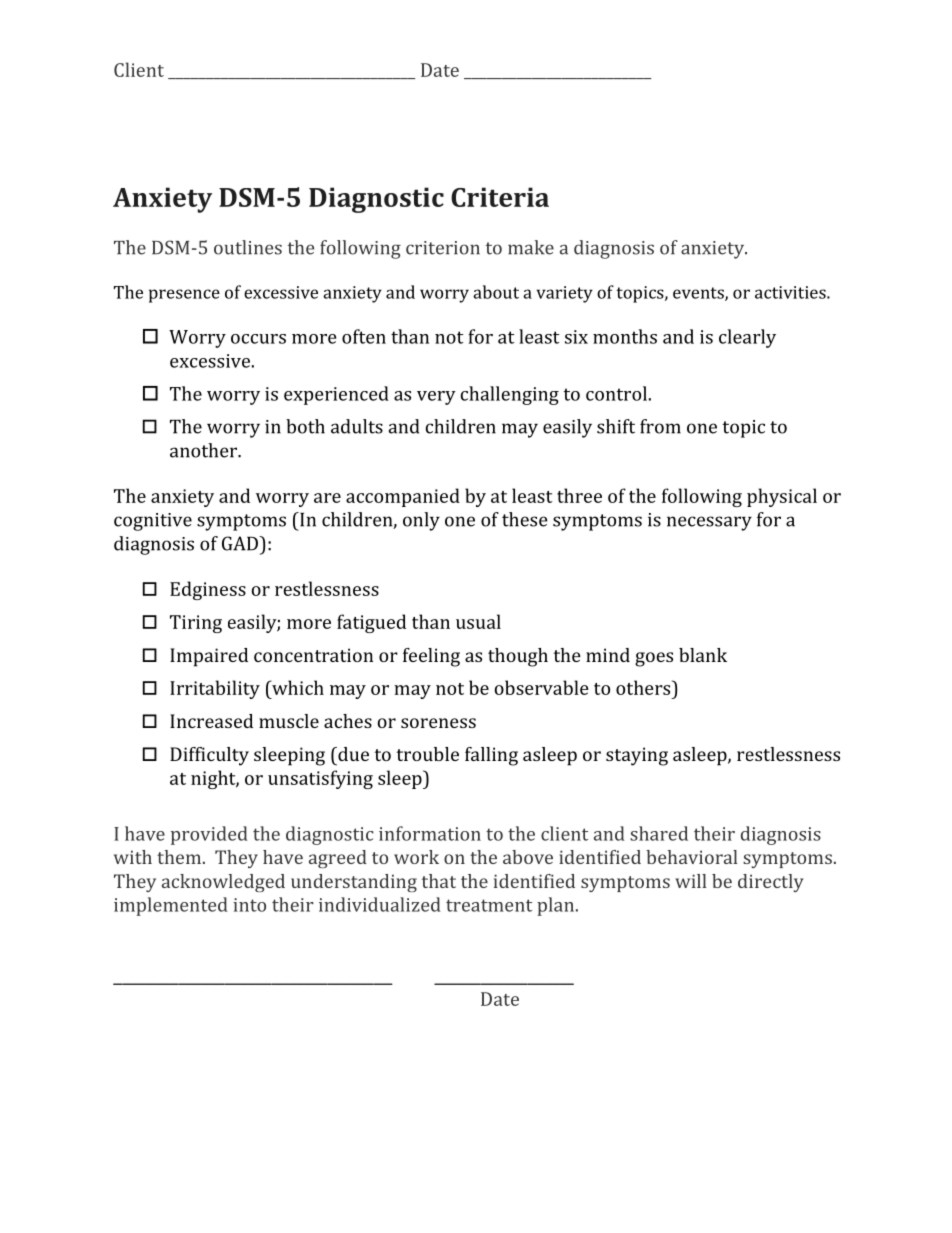 The image size is (952, 1233). Describe the element at coordinates (436, 398) in the screenshot. I see `very` at that location.
